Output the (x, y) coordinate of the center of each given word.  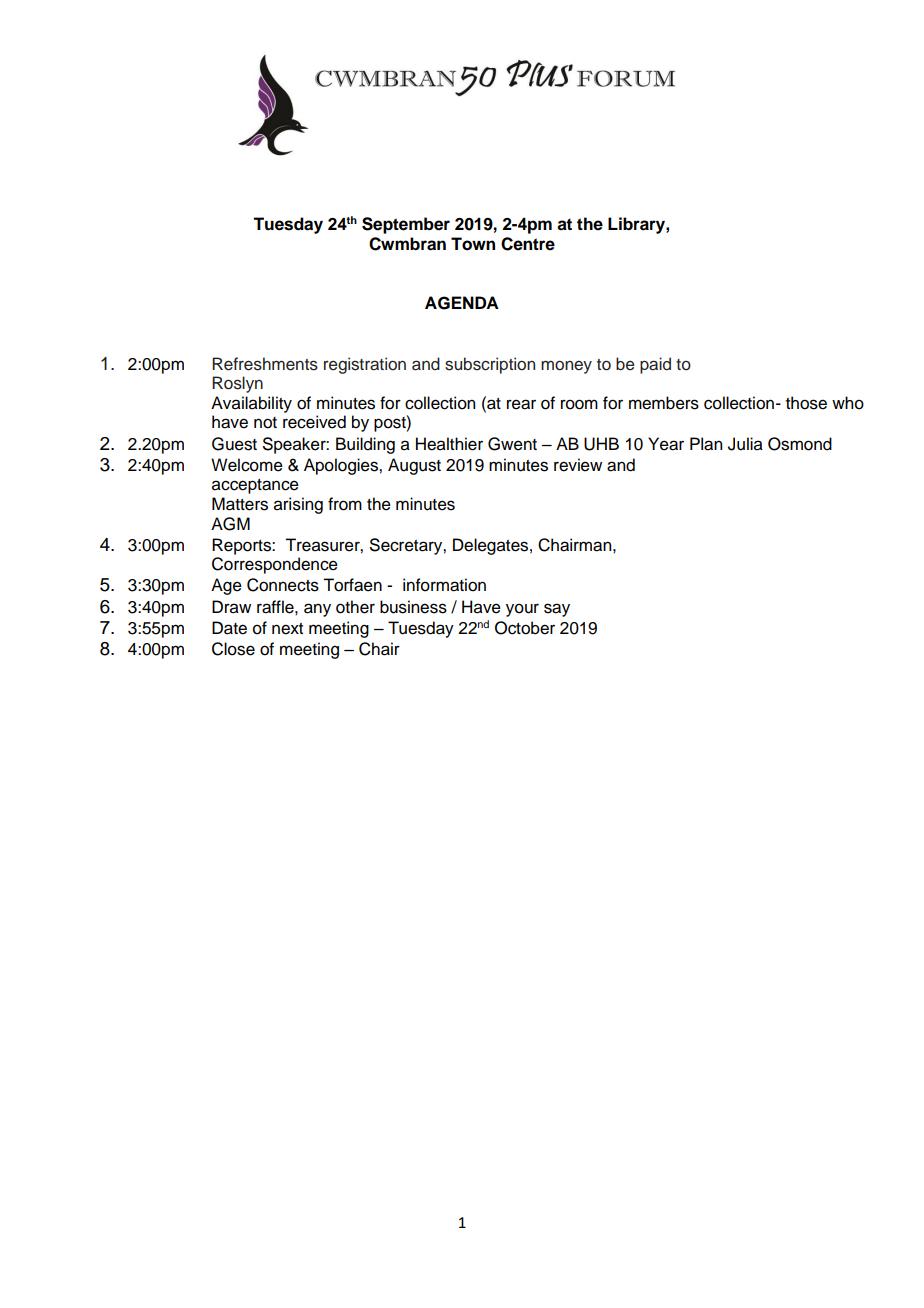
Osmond (800, 444)
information (444, 585)
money (566, 367)
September (406, 225)
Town (473, 244)
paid (655, 365)
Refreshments (265, 364)
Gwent (512, 444)
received (314, 422)
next (287, 629)
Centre (528, 244)
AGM (230, 524)
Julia (745, 444)
